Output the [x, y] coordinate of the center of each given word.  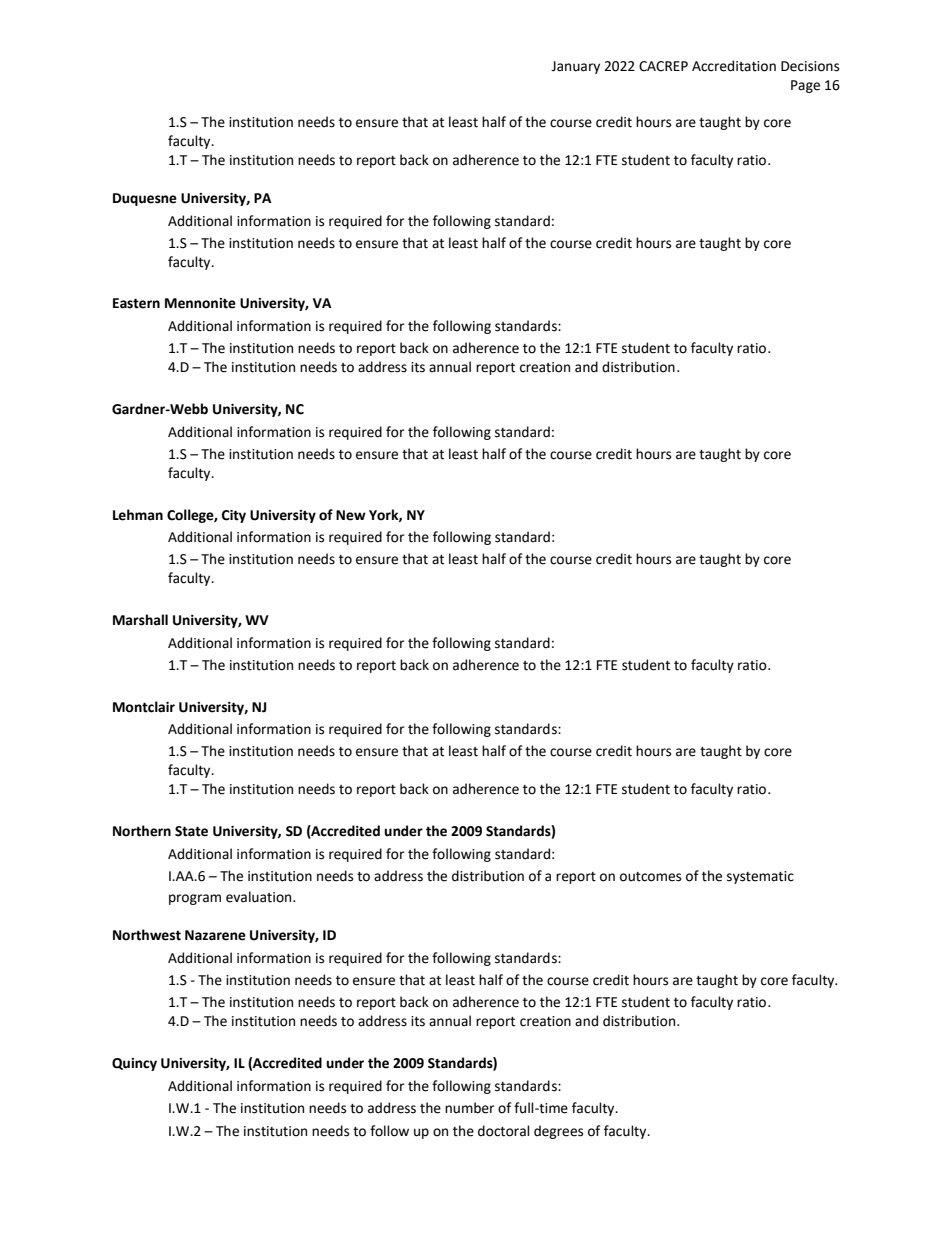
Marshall [140, 620]
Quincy [134, 1064]
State [191, 831]
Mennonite [200, 303]
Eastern [136, 303]
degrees [558, 1132]
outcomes [650, 877]
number [469, 1108]
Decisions [810, 66]
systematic [760, 877]
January [575, 67]
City [234, 516]
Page [805, 86]
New [351, 515]
